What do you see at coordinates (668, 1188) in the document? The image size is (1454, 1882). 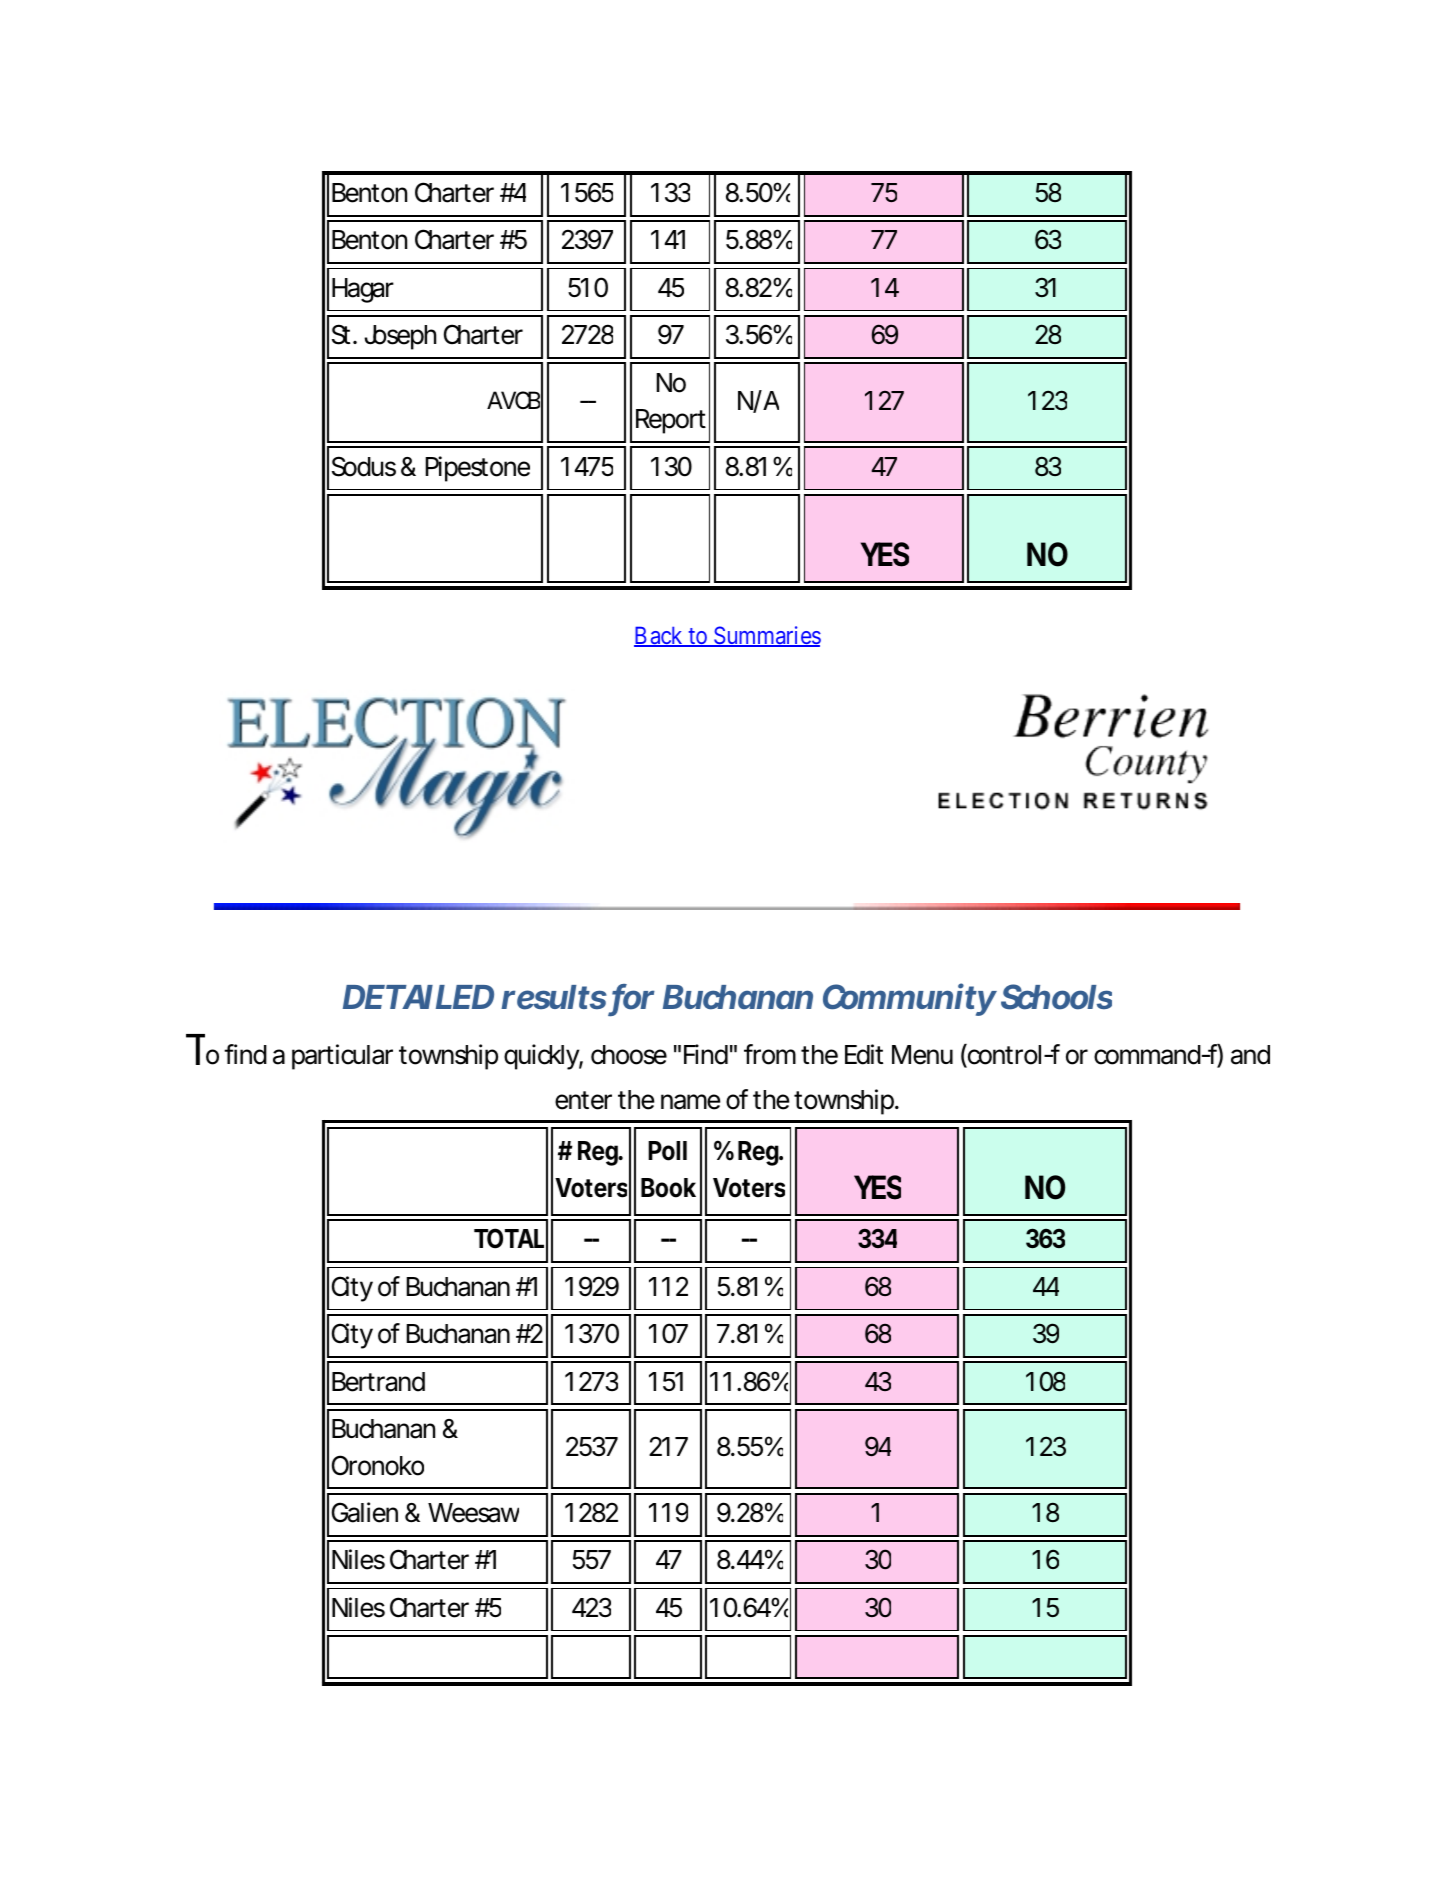 I see `Book` at bounding box center [668, 1188].
